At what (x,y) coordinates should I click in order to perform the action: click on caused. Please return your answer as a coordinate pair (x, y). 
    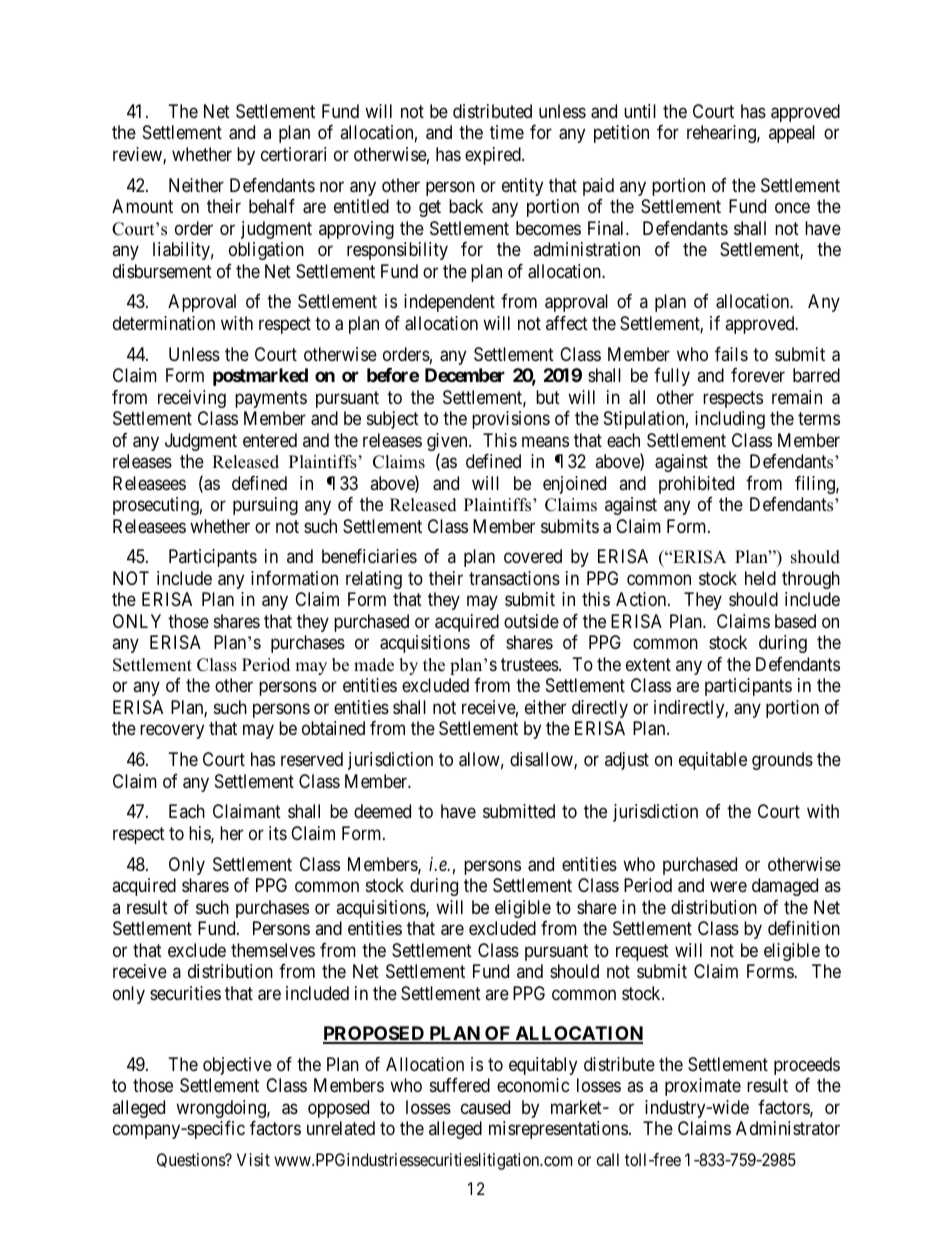
    Looking at the image, I should click on (485, 1107).
